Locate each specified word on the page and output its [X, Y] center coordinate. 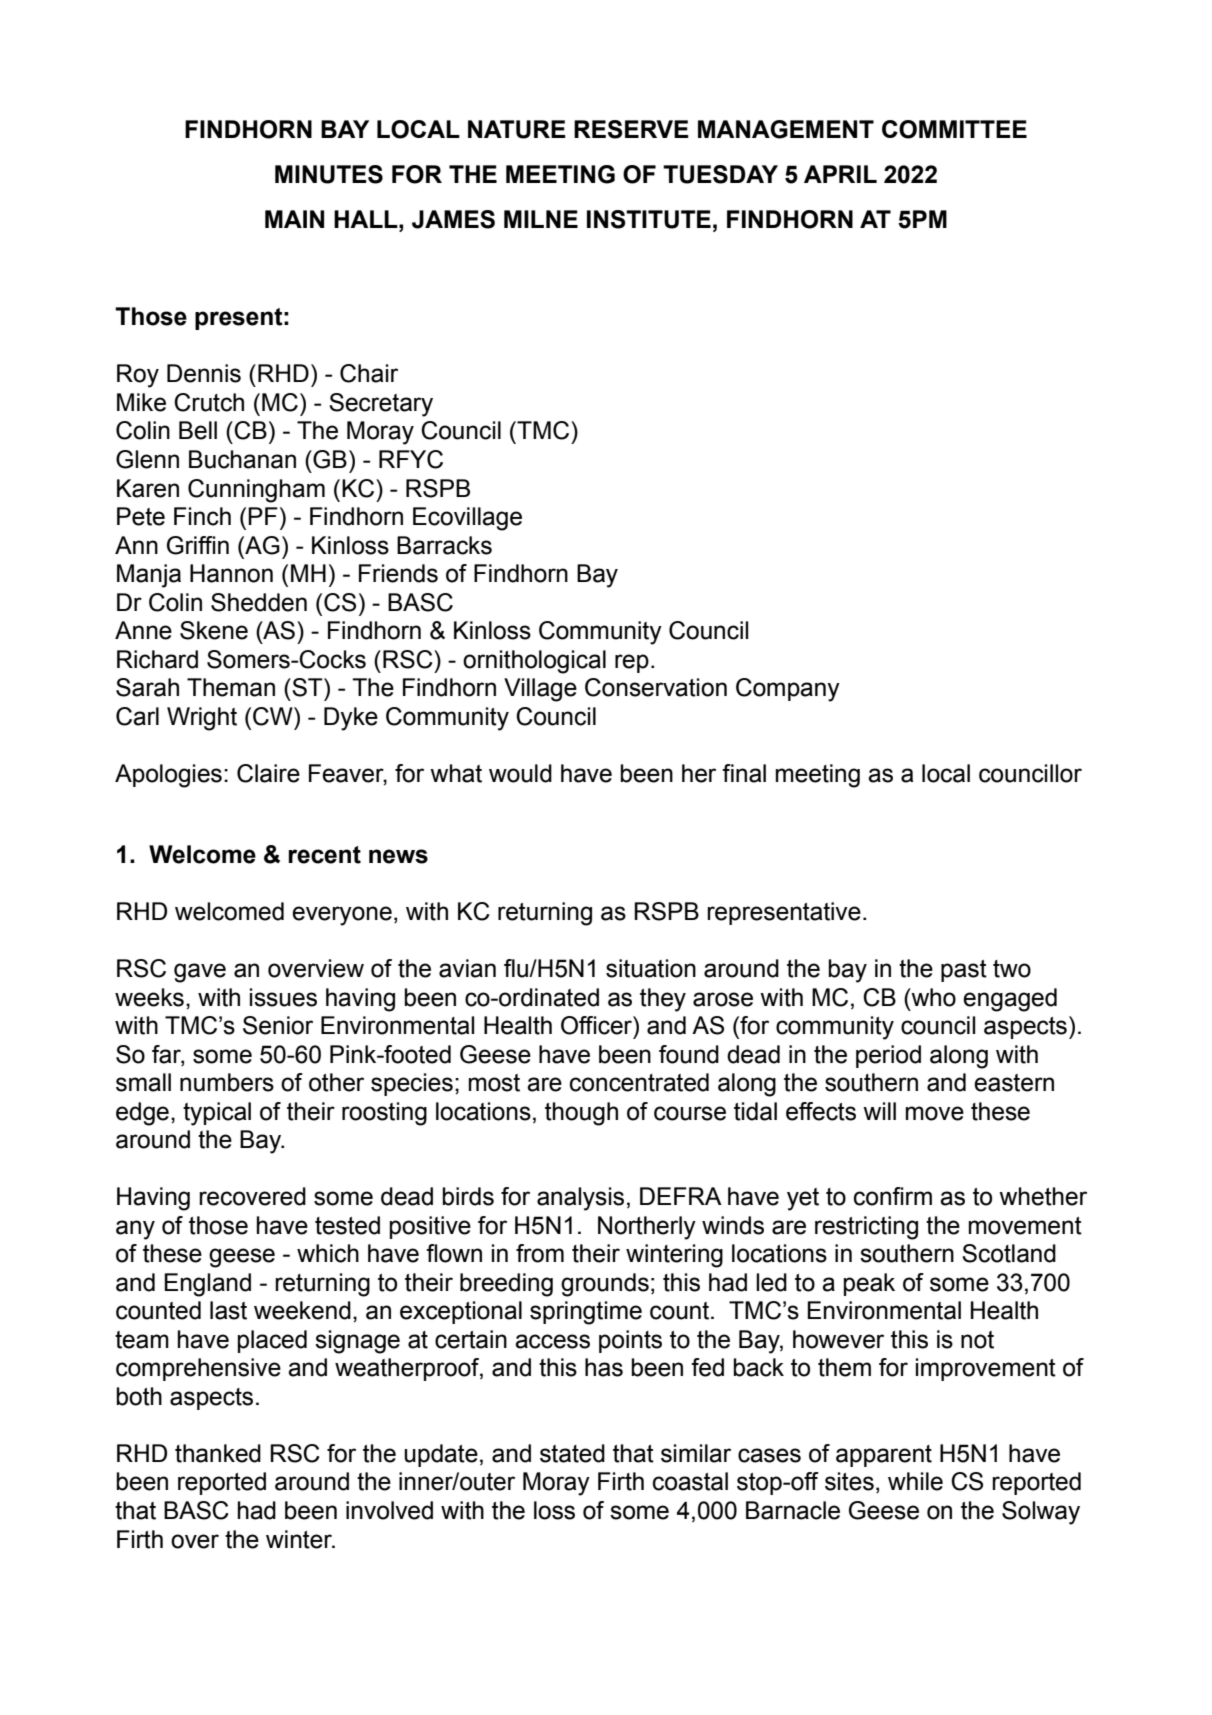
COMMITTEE [954, 129]
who [932, 997]
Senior [278, 1025]
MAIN [294, 219]
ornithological [534, 662]
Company [788, 690]
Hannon [231, 573]
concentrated [639, 1082]
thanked [218, 1453]
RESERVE [631, 129]
